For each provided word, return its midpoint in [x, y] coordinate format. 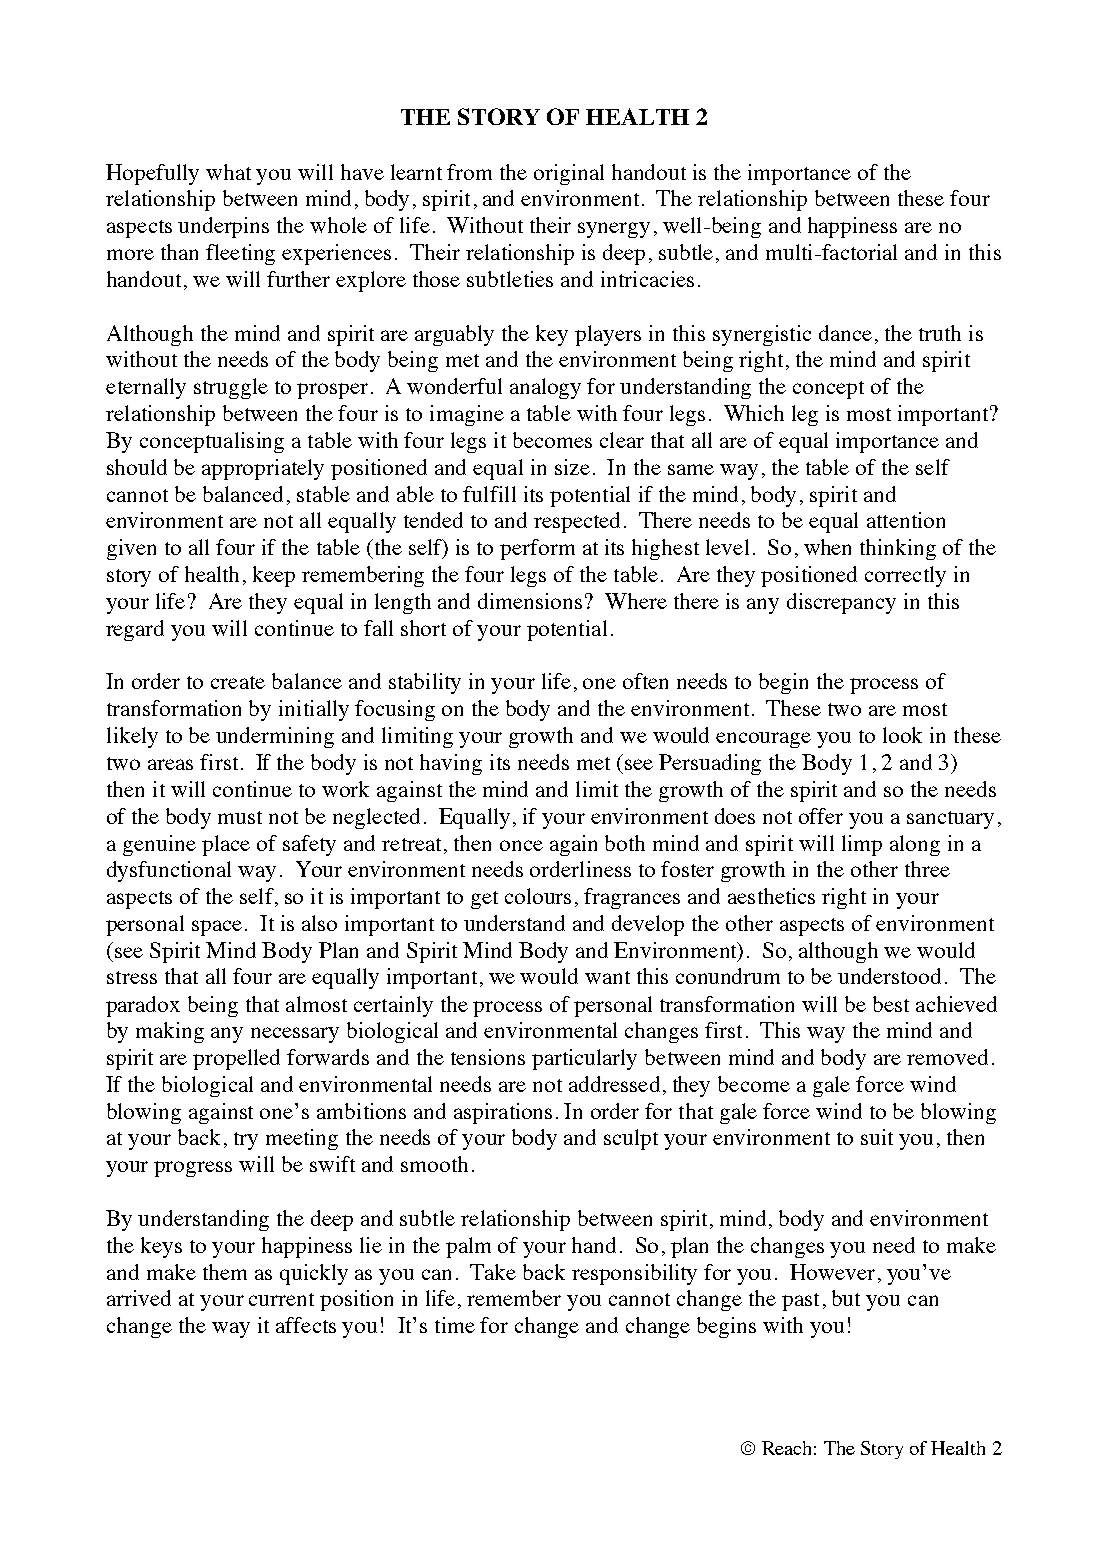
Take [493, 1272]
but [846, 1298]
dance [845, 333]
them [225, 1272]
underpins [223, 227]
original [569, 174]
